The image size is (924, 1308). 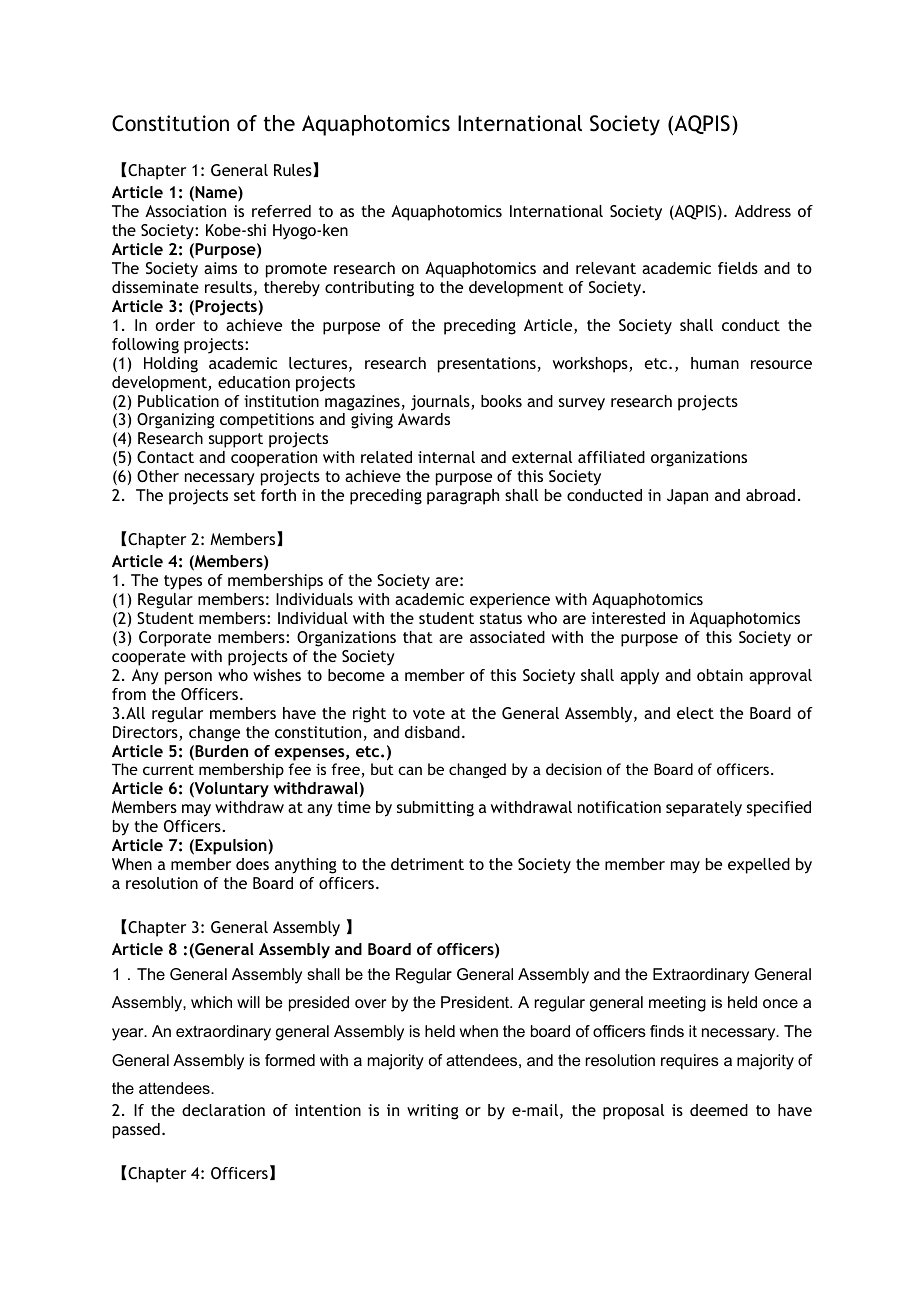 What do you see at coordinates (220, 268) in the screenshot?
I see `aims` at bounding box center [220, 268].
